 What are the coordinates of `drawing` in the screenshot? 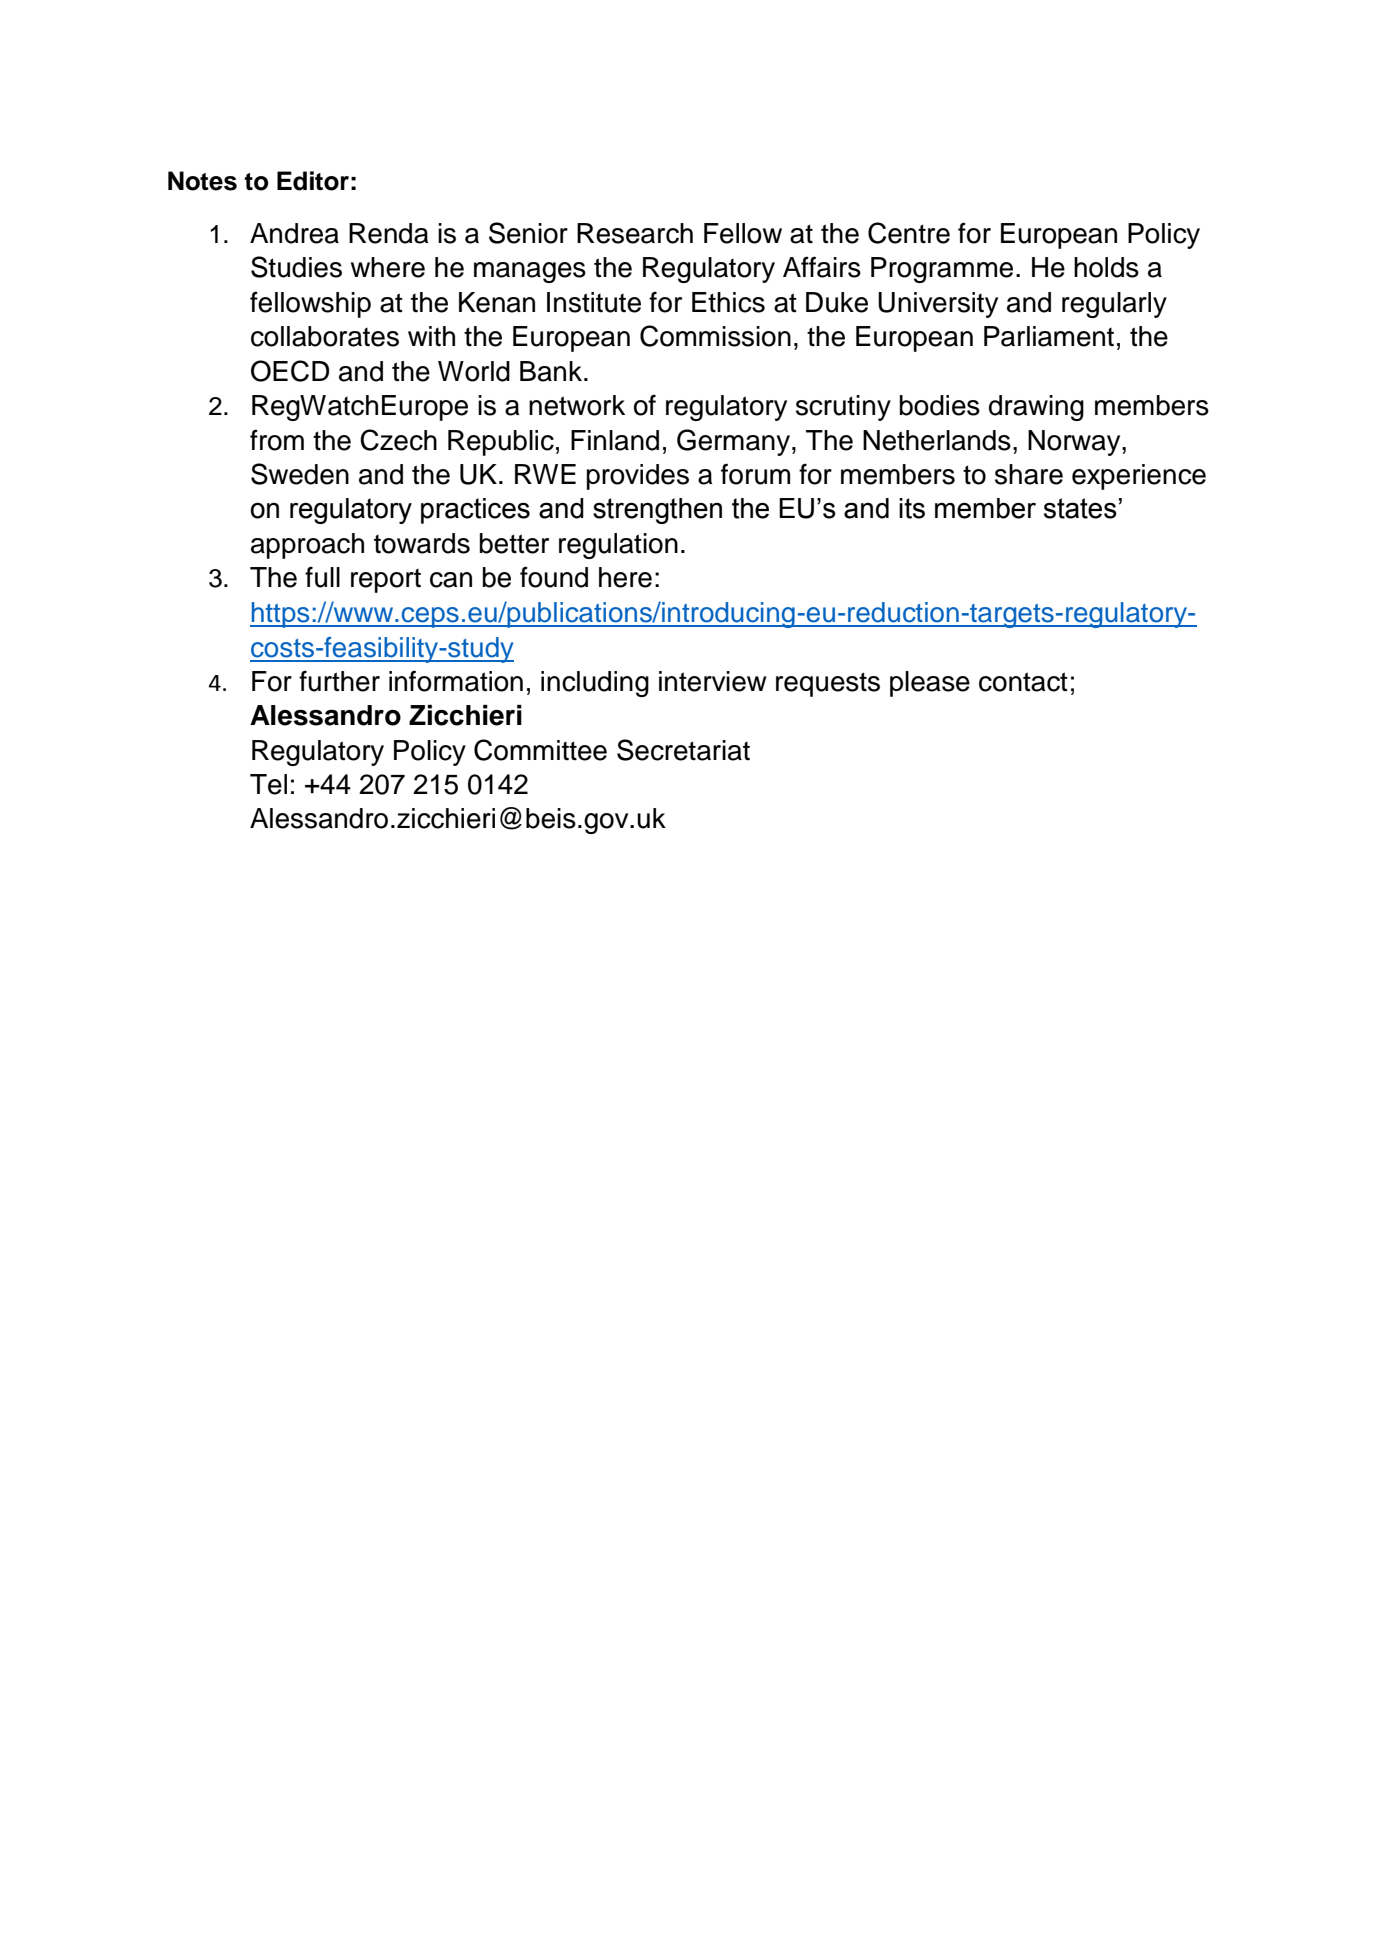 It's located at (1036, 408).
